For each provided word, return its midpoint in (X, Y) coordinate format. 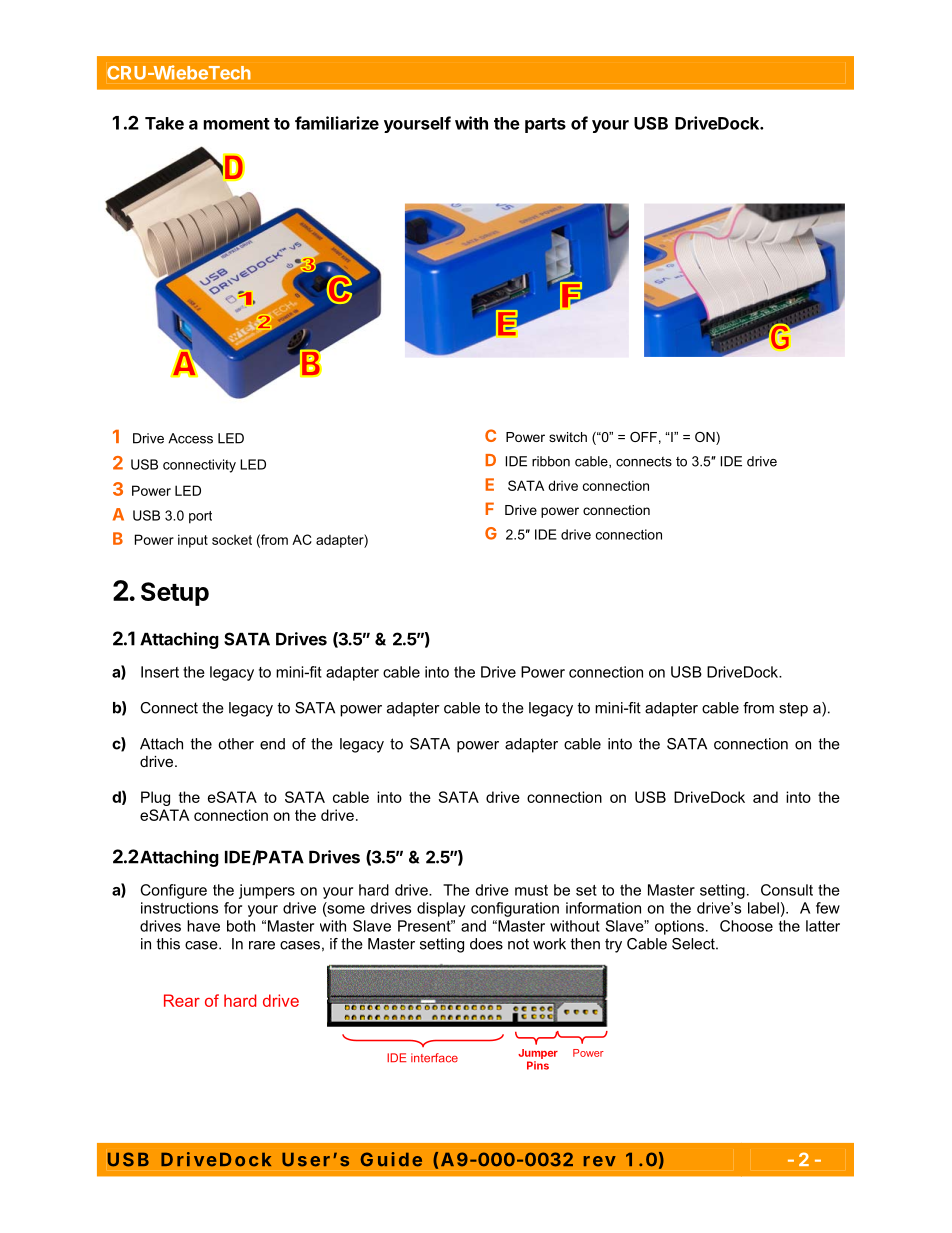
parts (545, 125)
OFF (643, 437)
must (531, 890)
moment (237, 124)
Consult (787, 890)
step (793, 709)
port (200, 517)
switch (568, 437)
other (236, 744)
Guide (391, 1159)
